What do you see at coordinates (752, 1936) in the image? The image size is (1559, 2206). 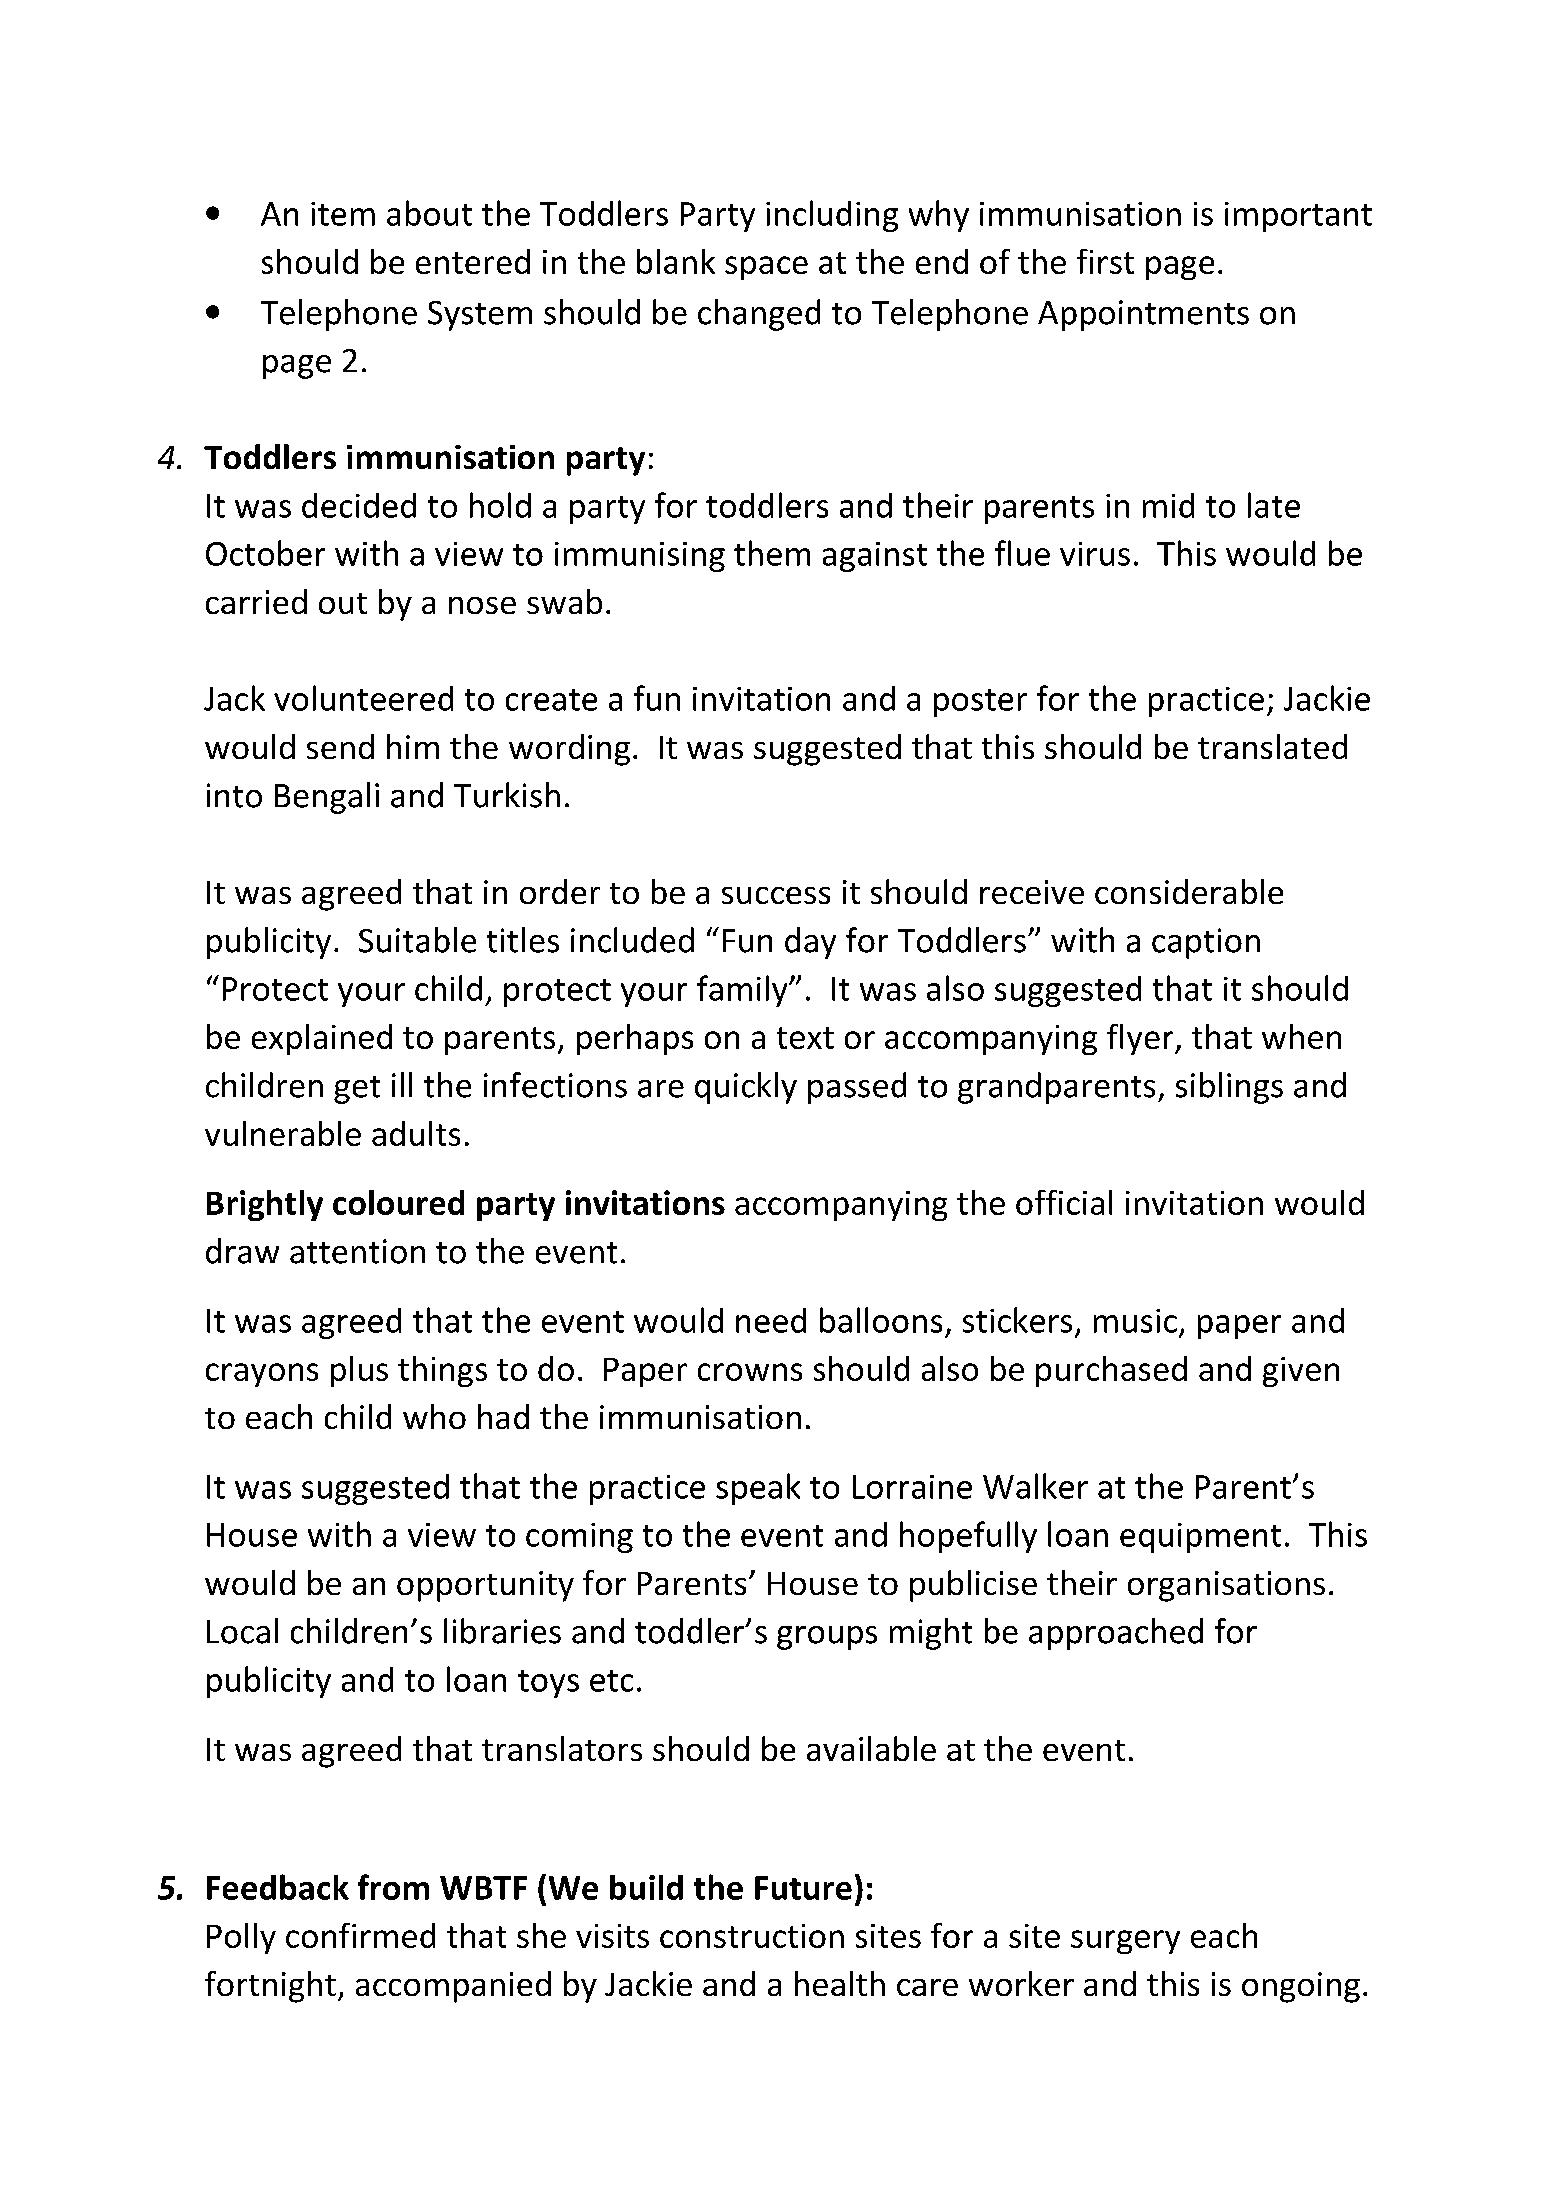 I see `construction` at bounding box center [752, 1936].
